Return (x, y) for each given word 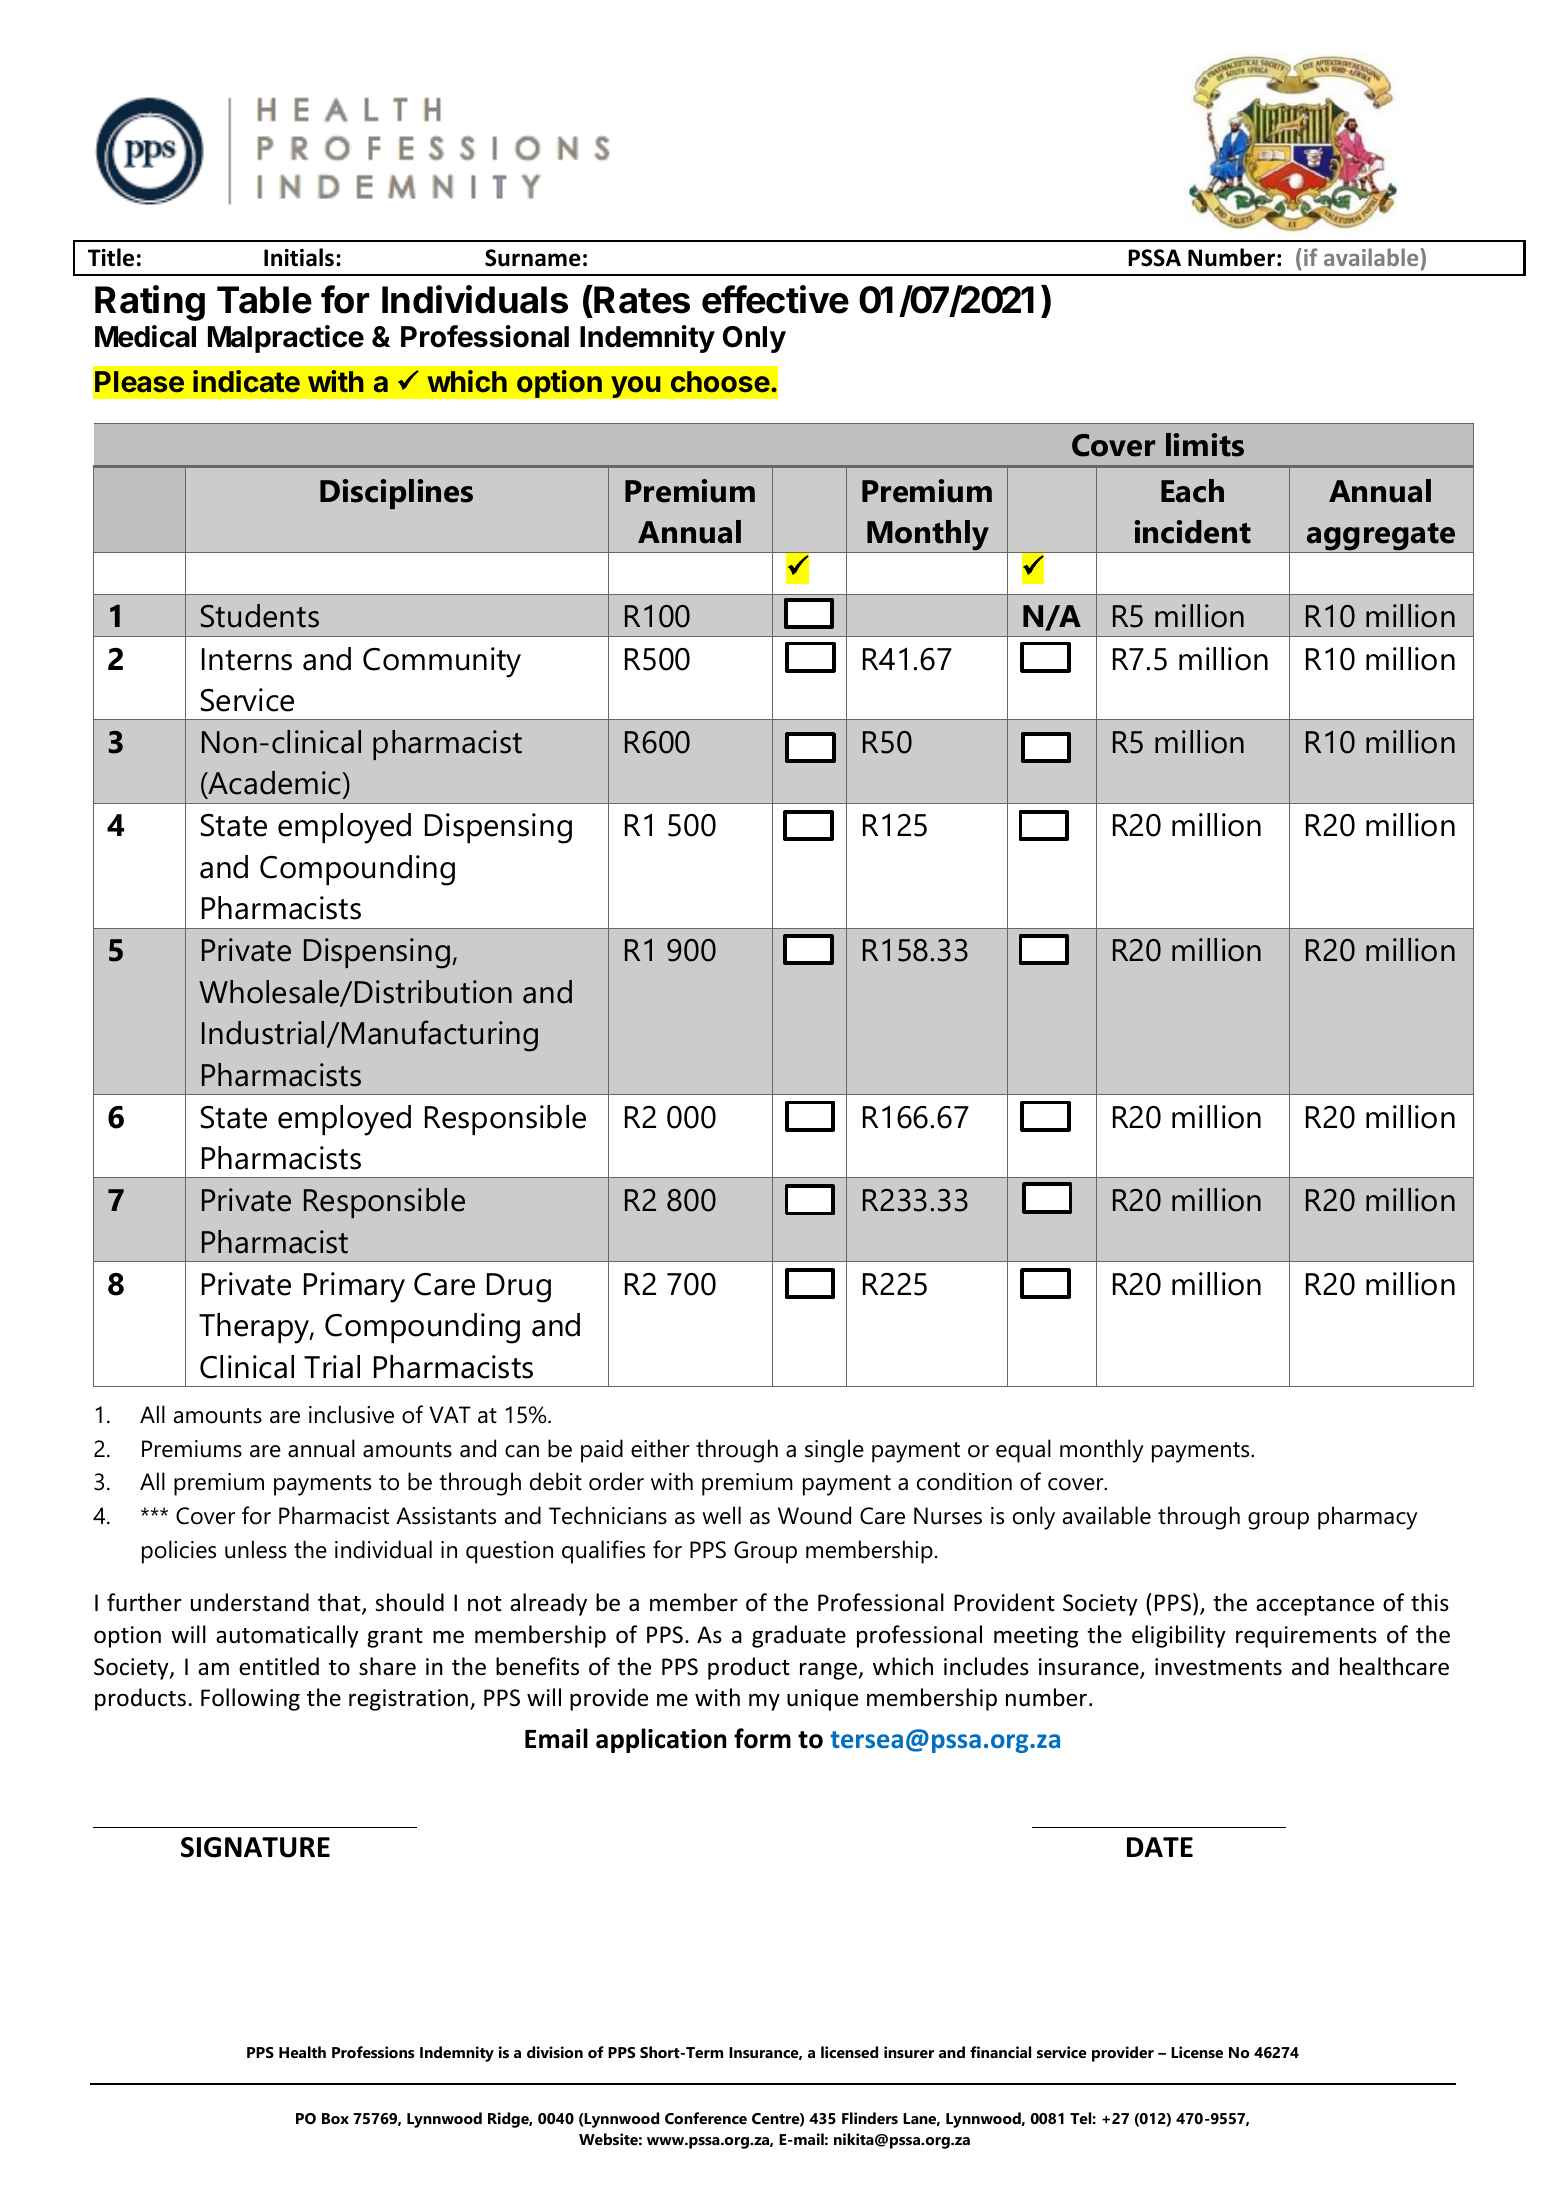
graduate (799, 1636)
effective (775, 299)
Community (442, 662)
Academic (275, 784)
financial (1000, 2052)
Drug (519, 1288)
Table (264, 300)
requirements (1306, 1637)
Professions (373, 2052)
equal (1023, 1451)
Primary (354, 1287)
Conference (706, 2118)
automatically (287, 1636)
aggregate (1381, 537)
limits (1205, 445)
